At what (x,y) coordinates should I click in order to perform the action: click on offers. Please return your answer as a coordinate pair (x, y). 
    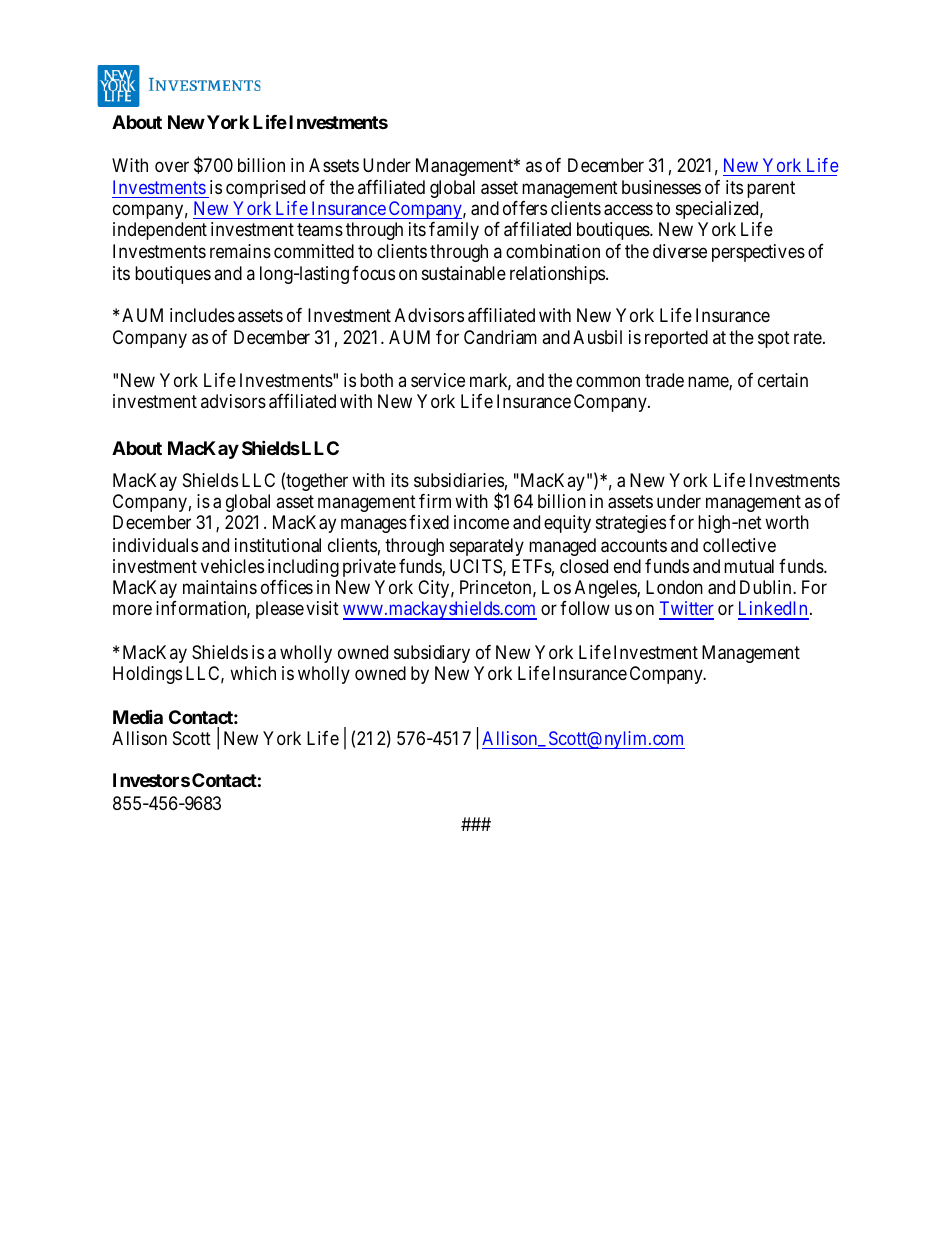
    Looking at the image, I should click on (525, 208).
